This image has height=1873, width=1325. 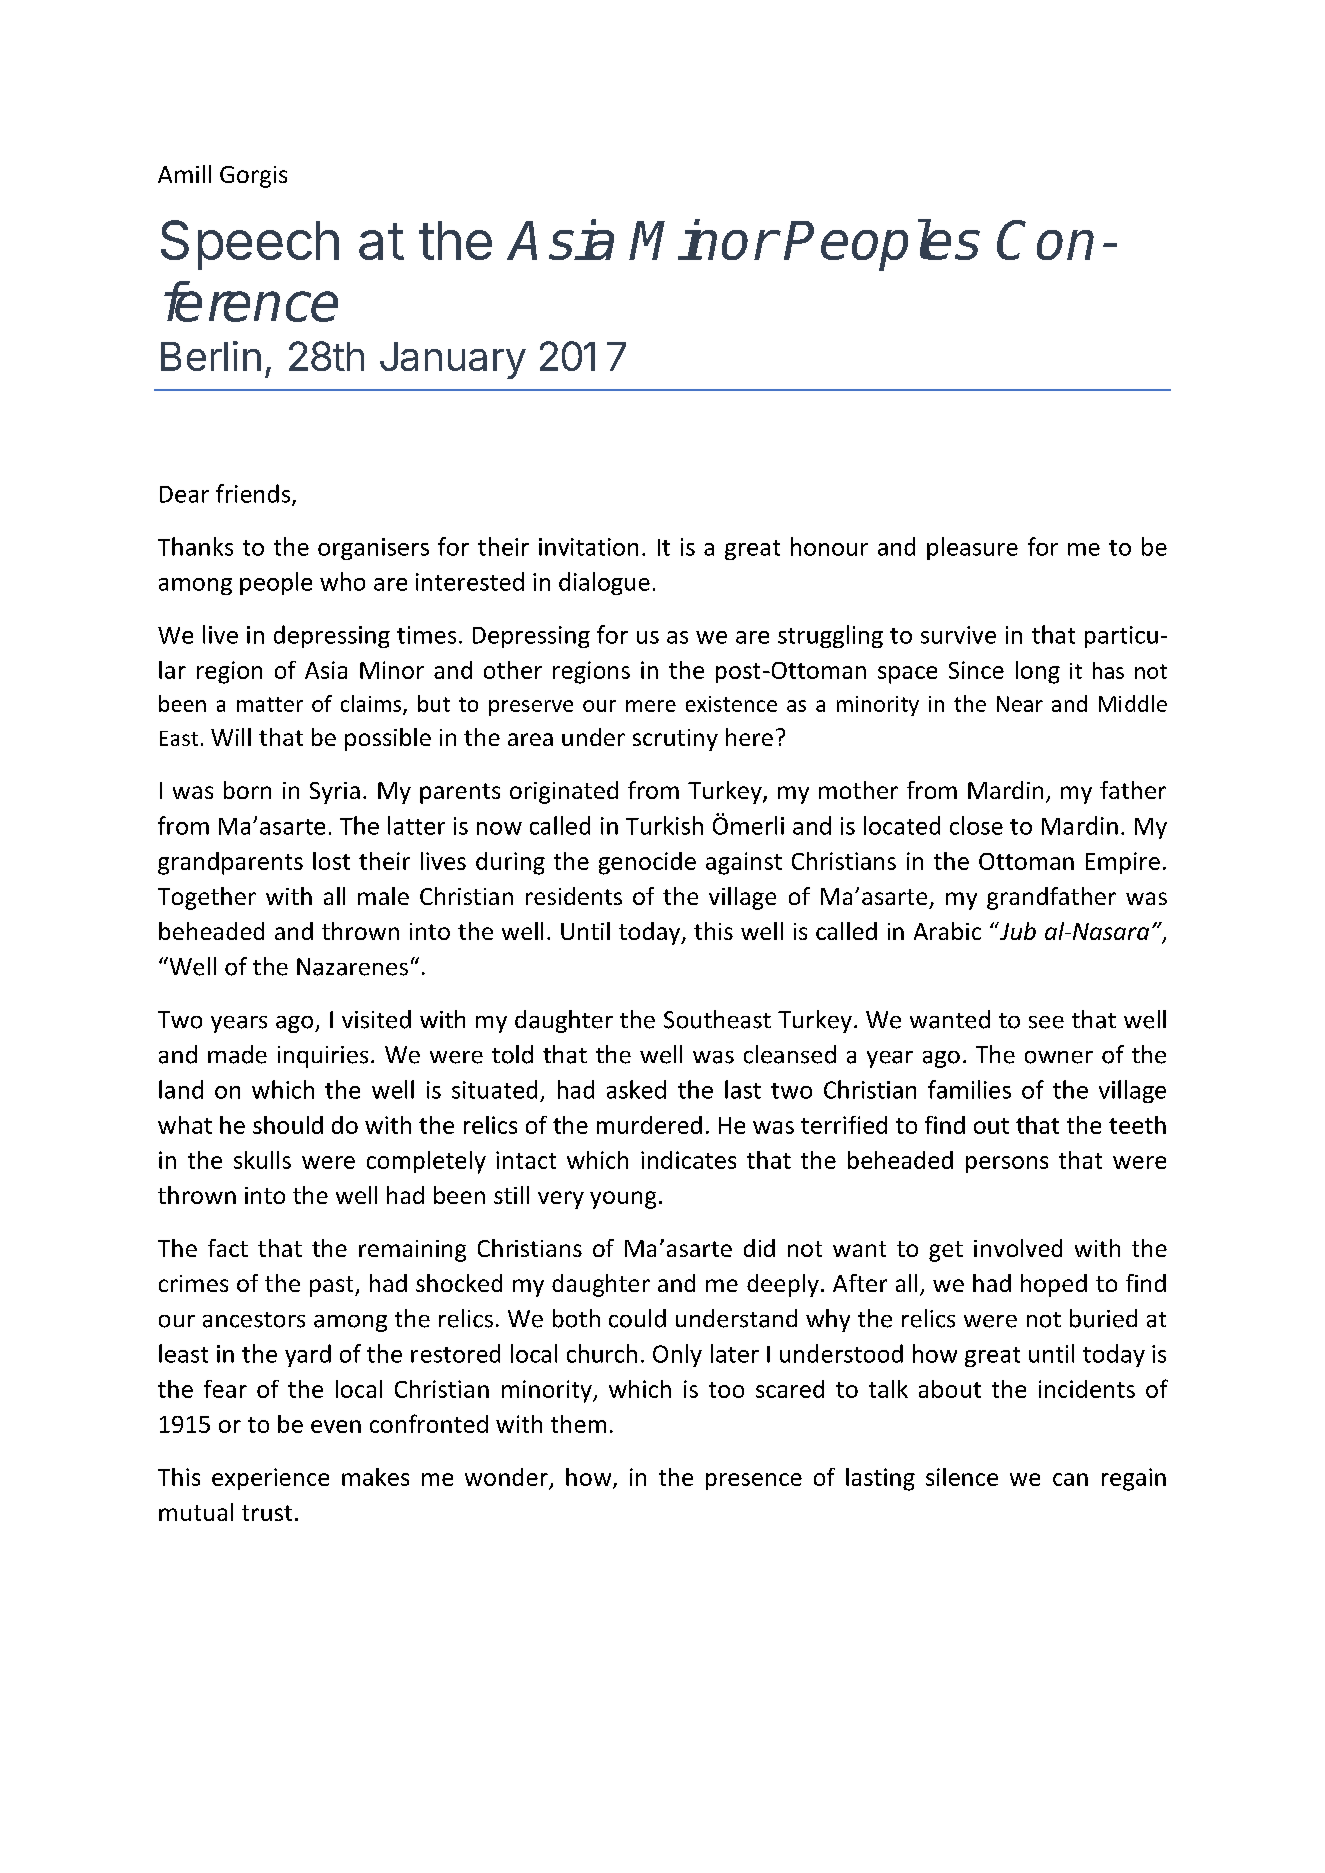 What do you see at coordinates (1046, 1022) in the image?
I see `see` at bounding box center [1046, 1022].
